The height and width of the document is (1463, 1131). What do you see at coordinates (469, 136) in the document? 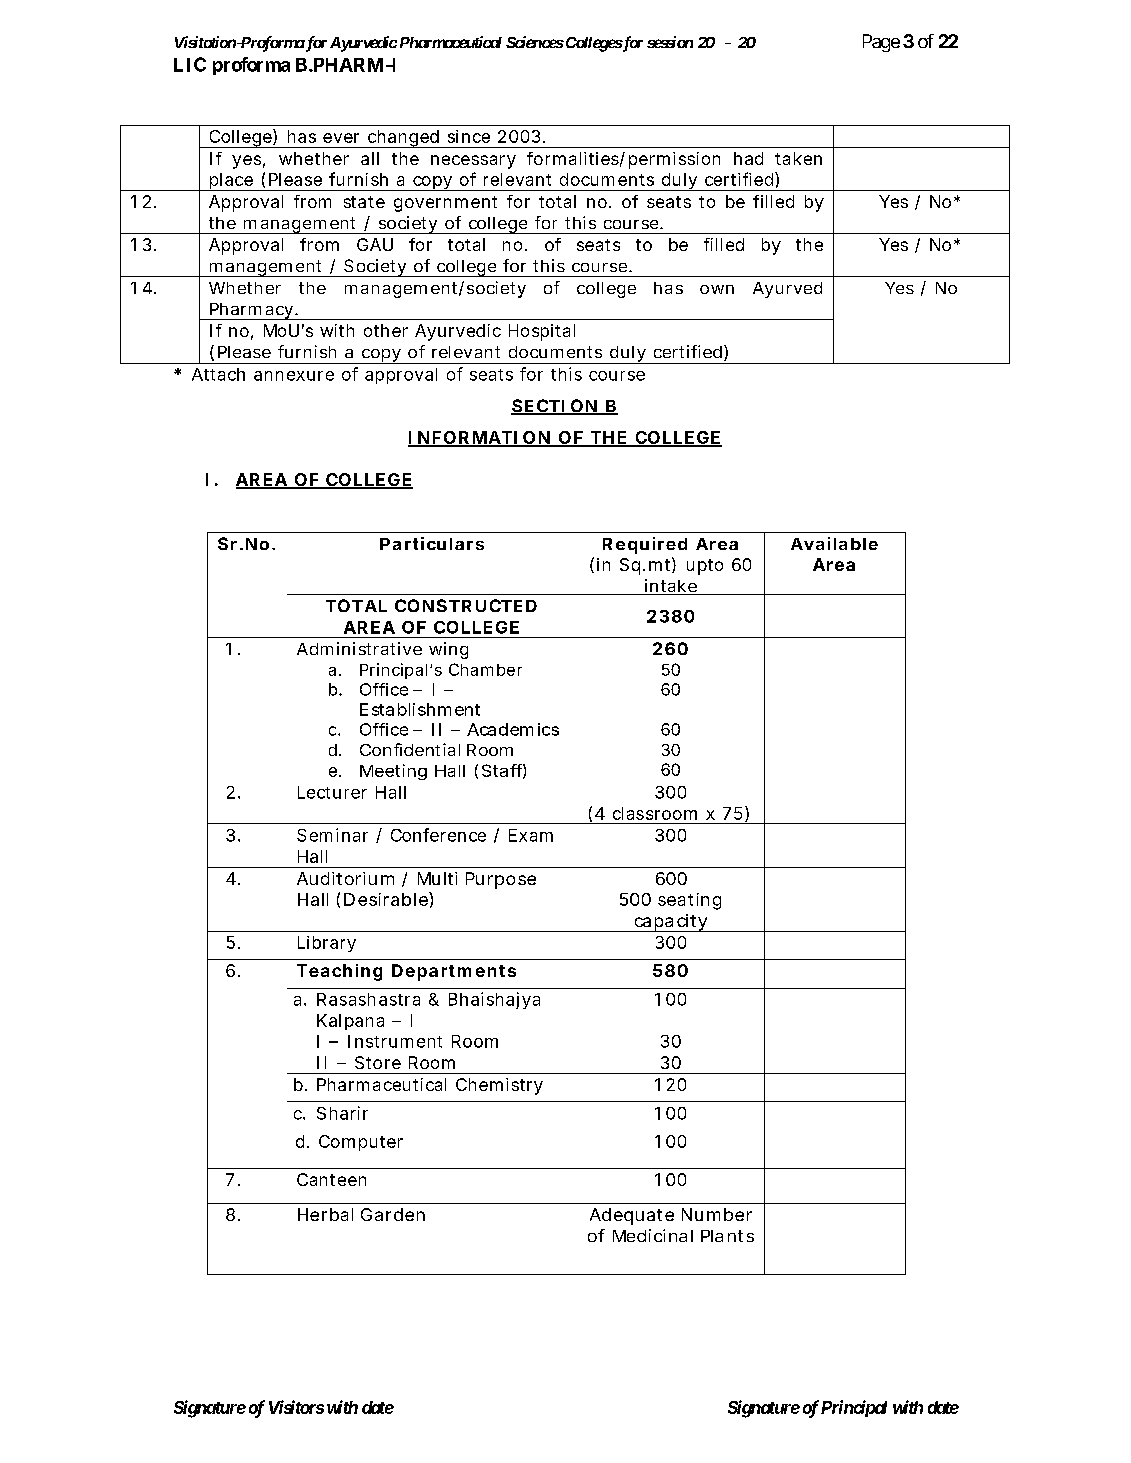
I see `since` at bounding box center [469, 136].
